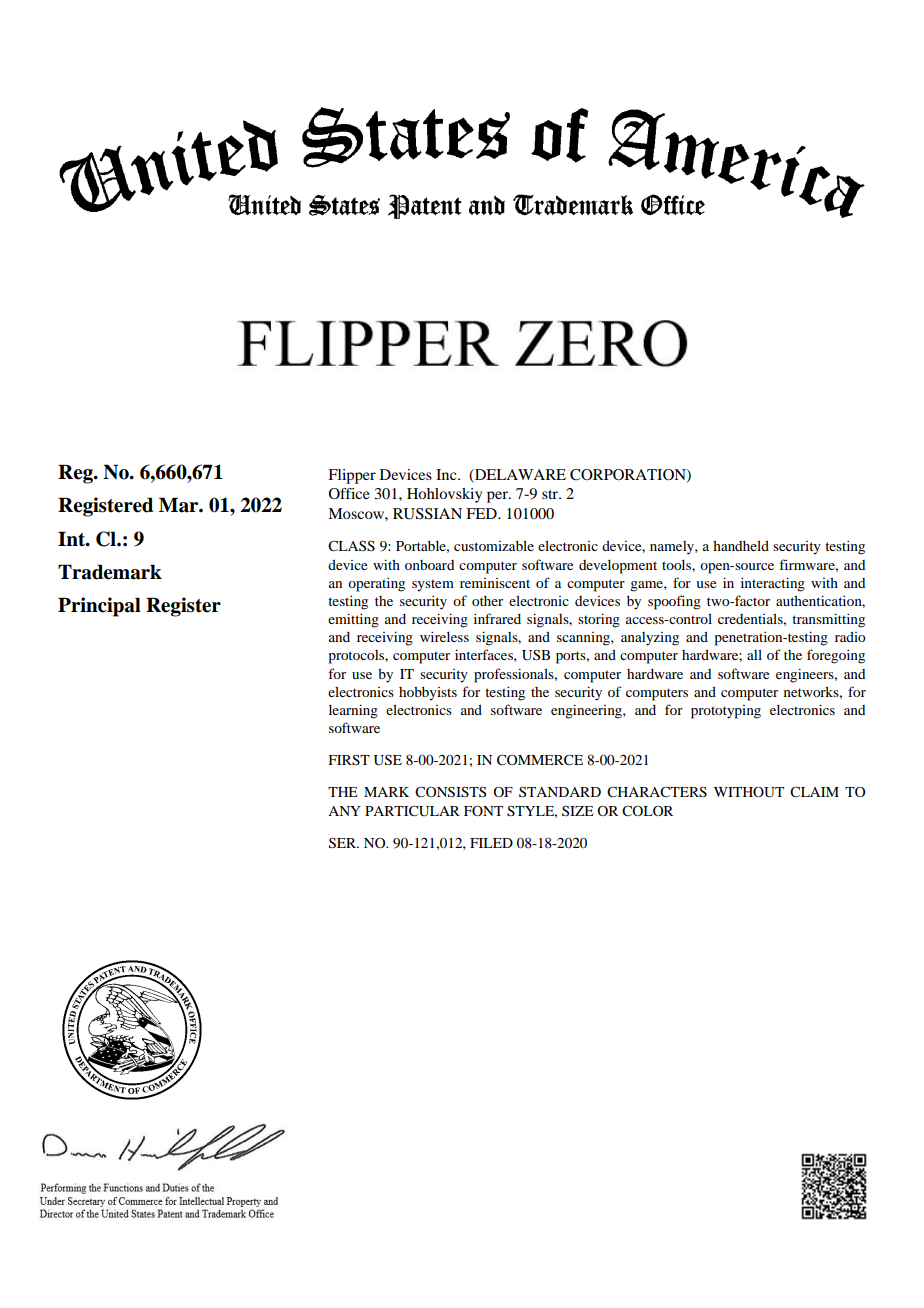 Image resolution: width=924 pixels, height=1308 pixels. Describe the element at coordinates (647, 810) in the document. I see `COLOR` at that location.
